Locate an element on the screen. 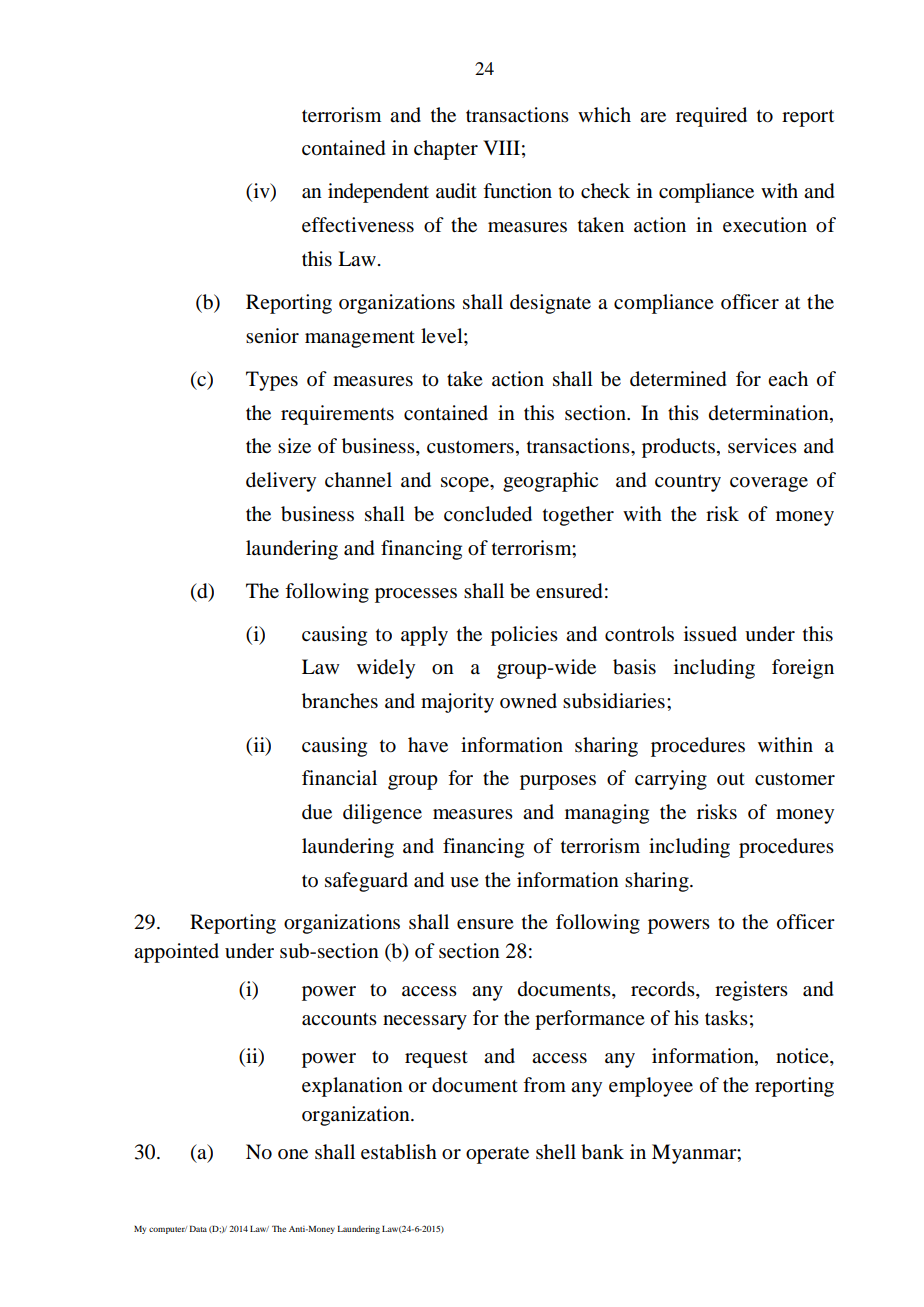 This screenshot has width=924, height=1307. country is located at coordinates (688, 483).
